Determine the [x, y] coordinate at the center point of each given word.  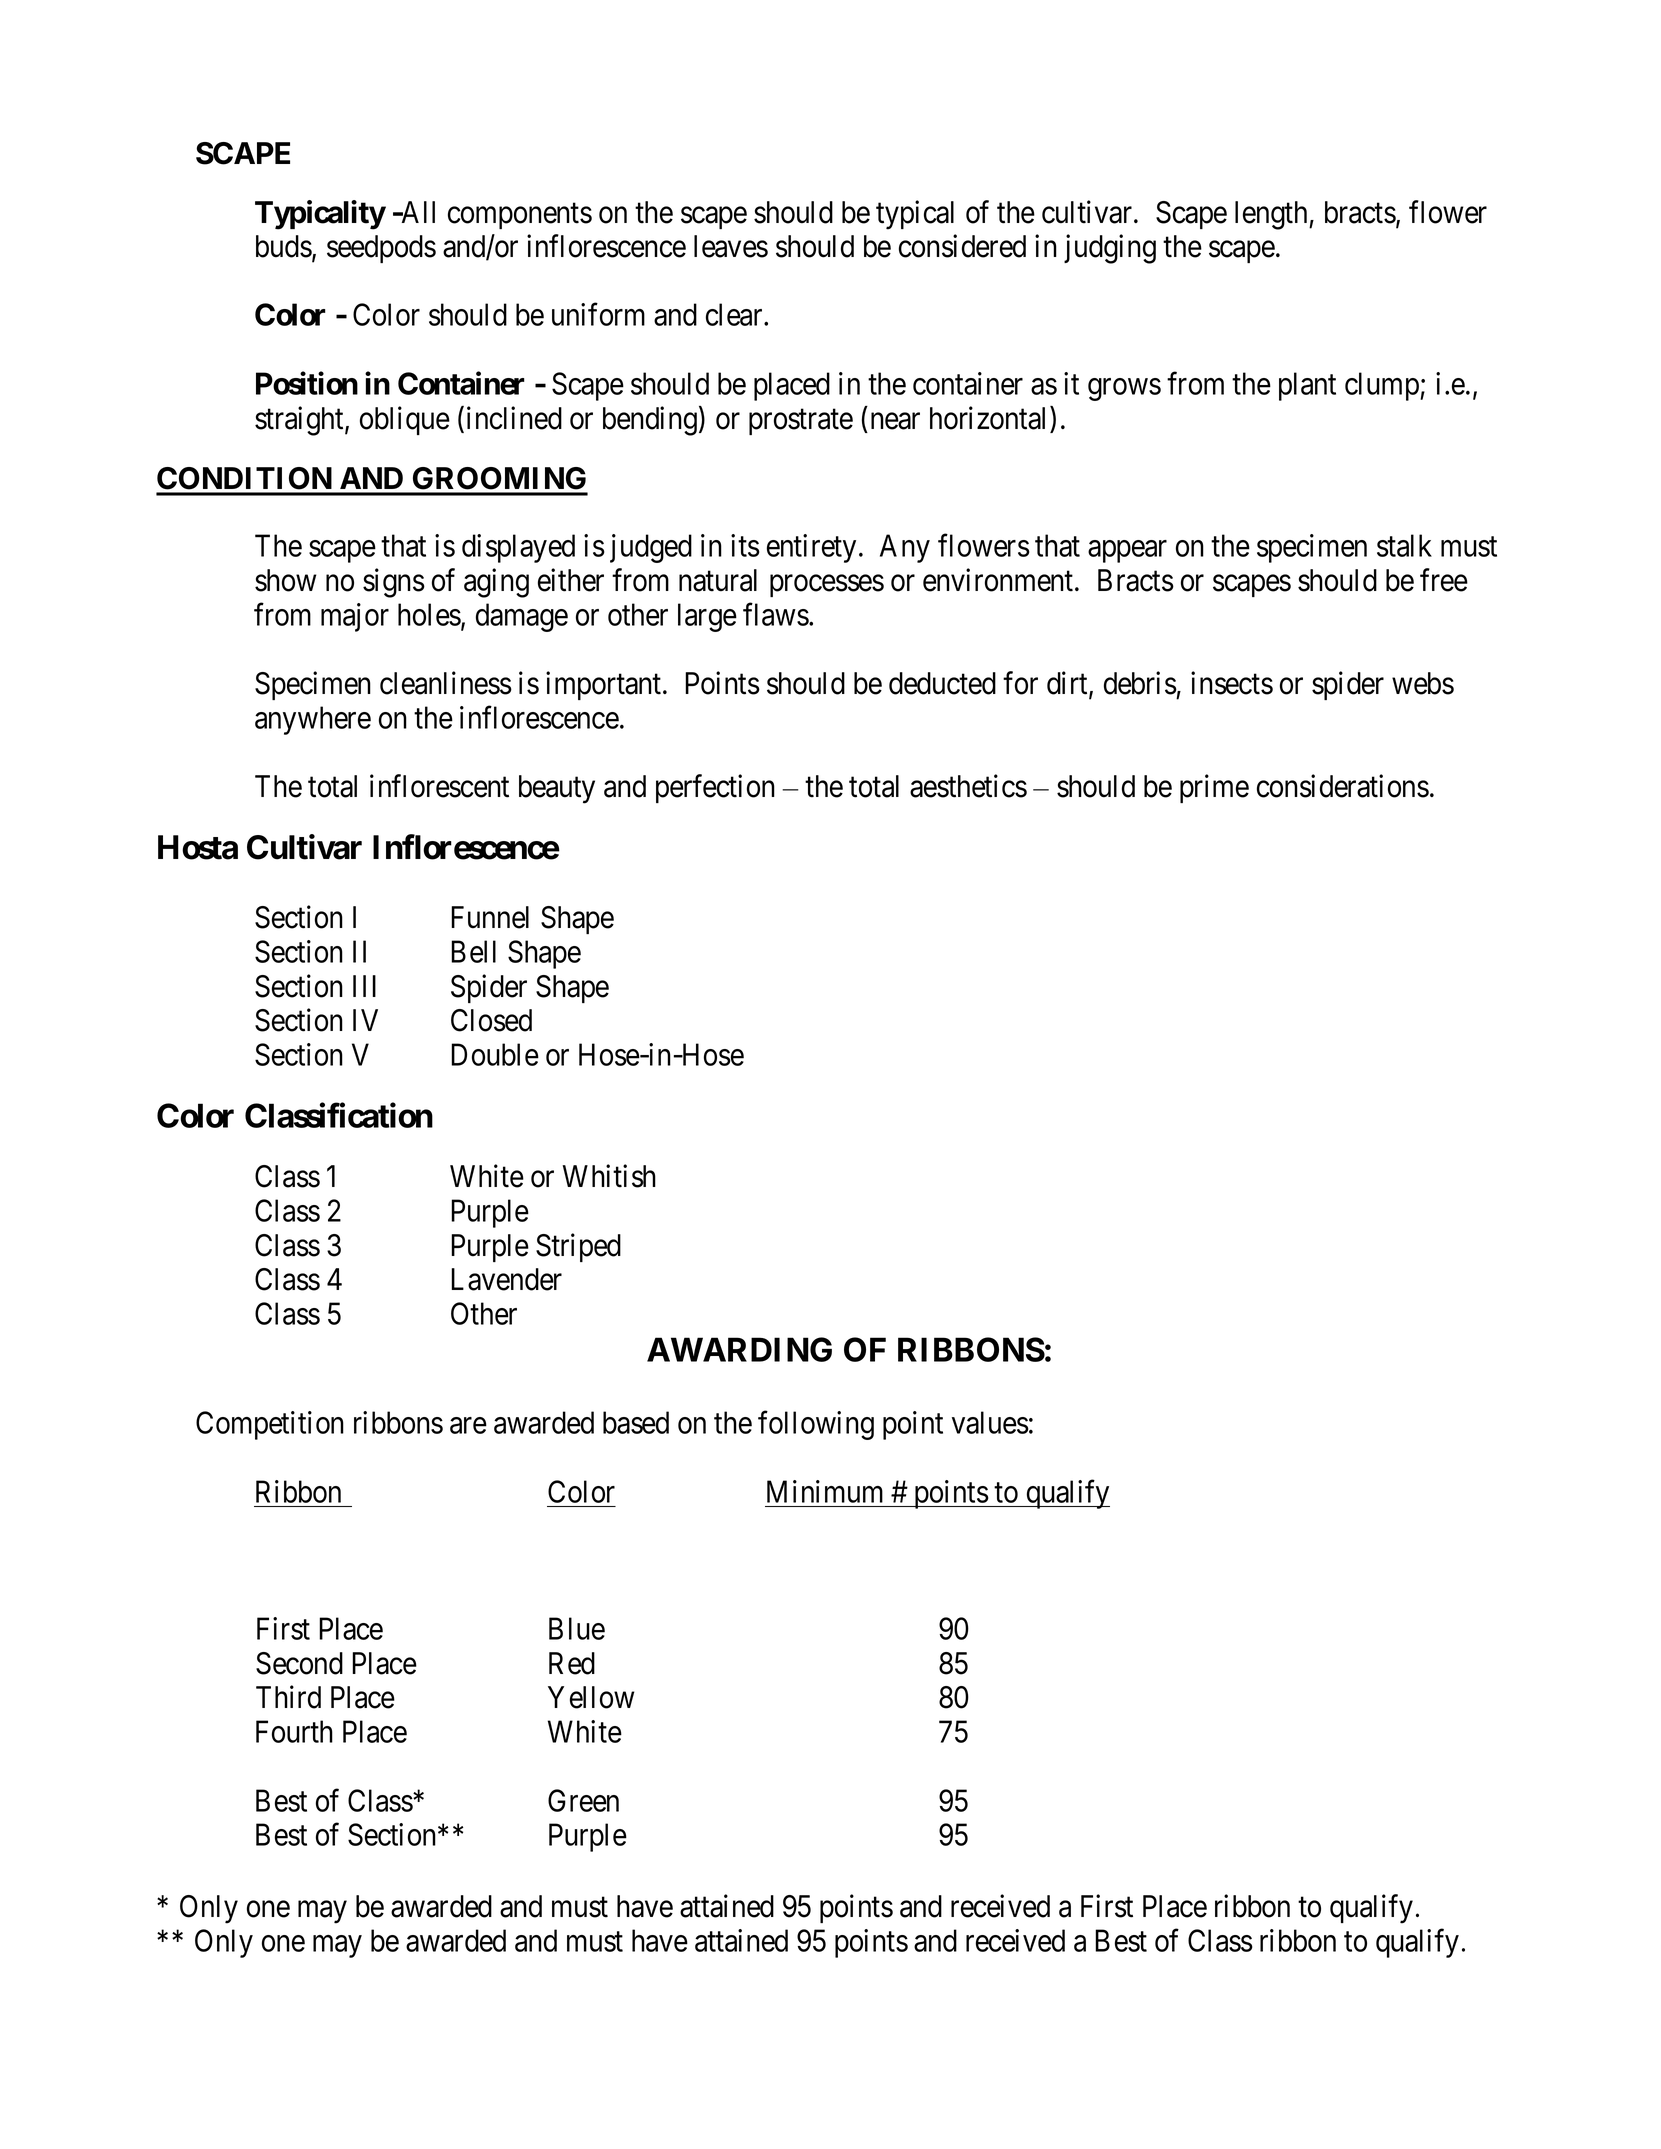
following [816, 1425]
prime [1214, 788]
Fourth [294, 1731]
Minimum [825, 1491]
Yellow [591, 1697]
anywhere [313, 720]
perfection [715, 788]
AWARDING [739, 1349]
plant [1307, 386]
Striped [578, 1247]
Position [307, 383]
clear [735, 314]
